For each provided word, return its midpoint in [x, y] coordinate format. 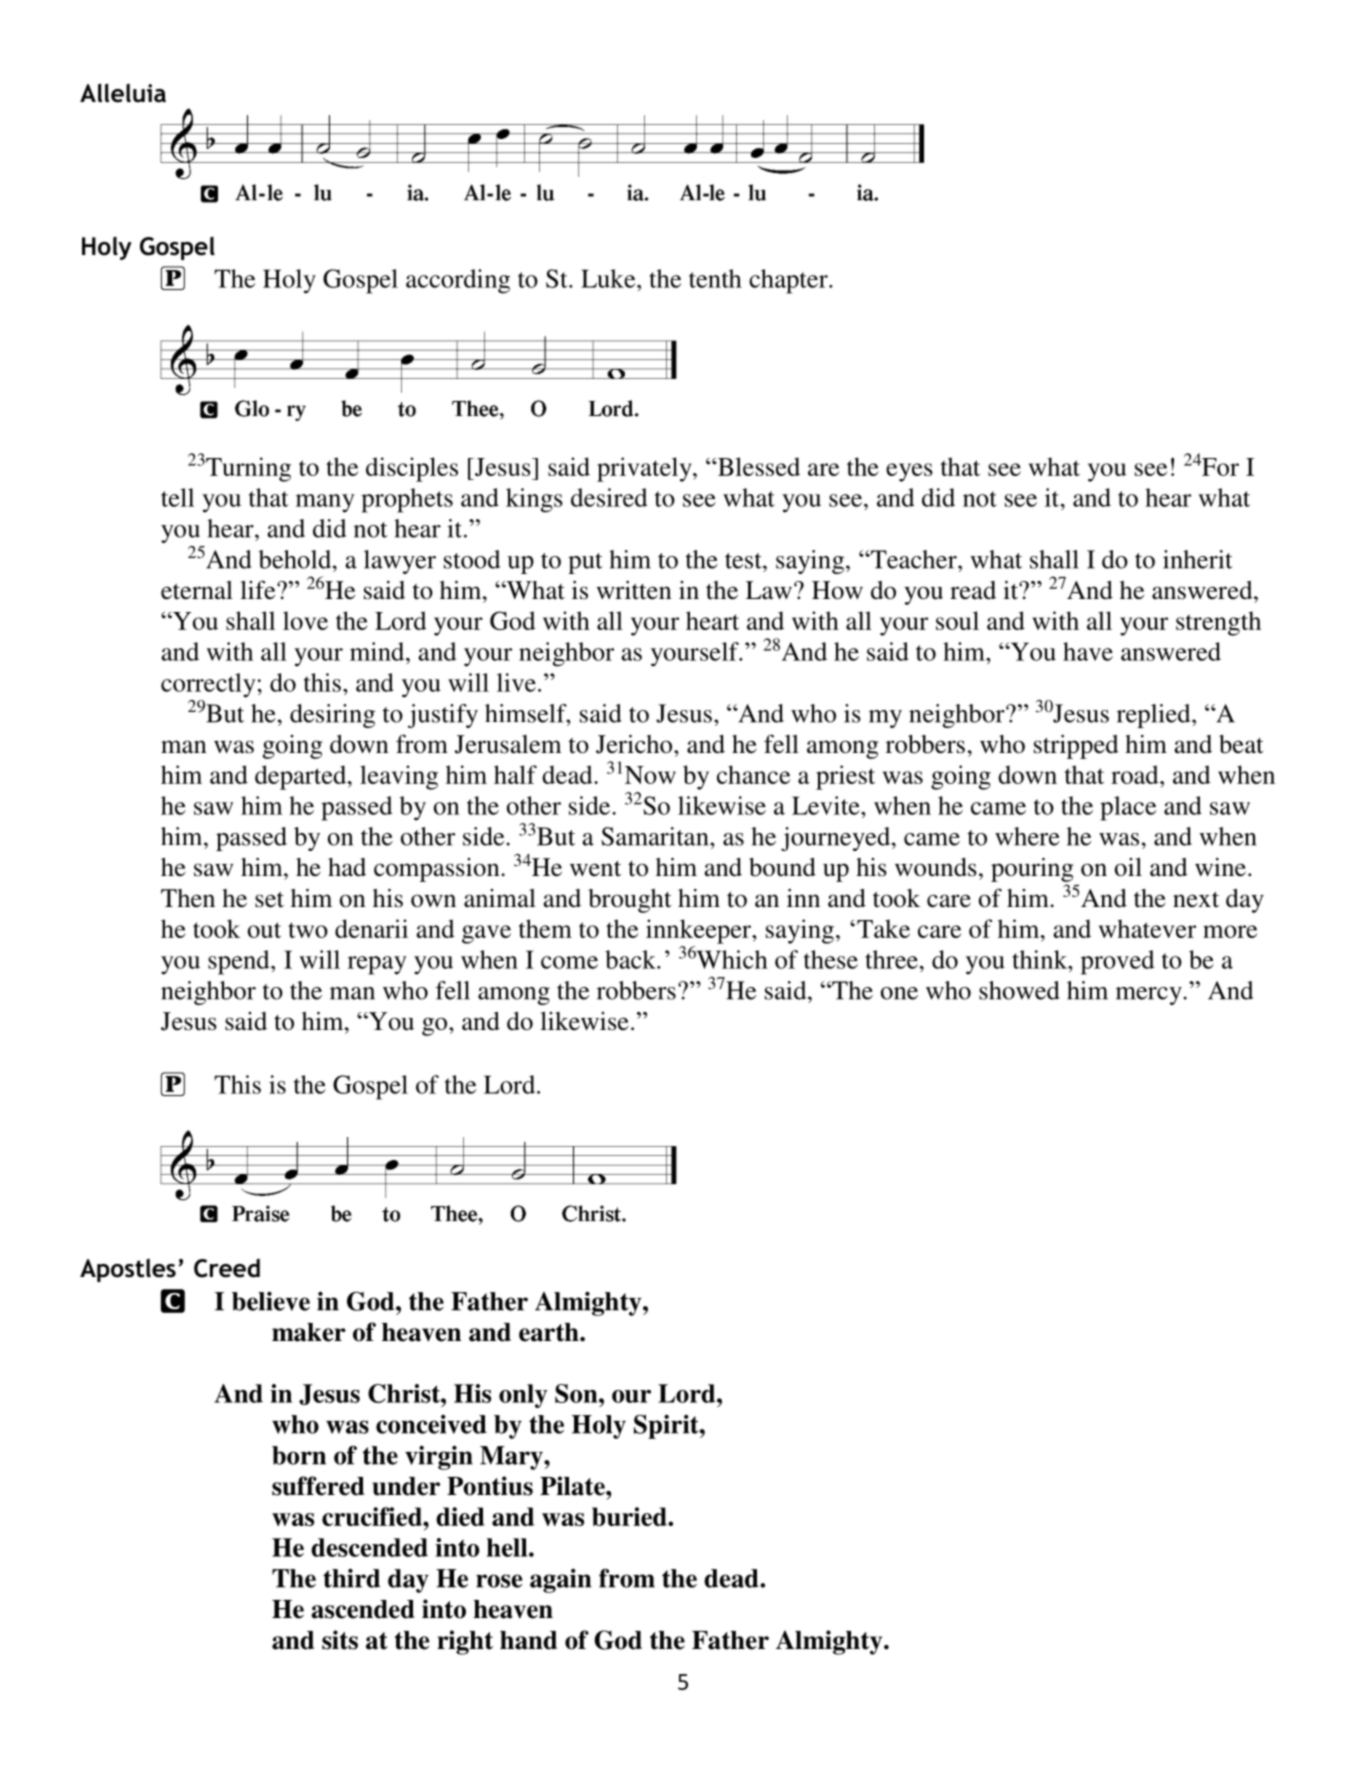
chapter [789, 281]
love [305, 620]
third [352, 1578]
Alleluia [123, 93]
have [1088, 651]
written [634, 590]
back [631, 959]
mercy [1150, 996]
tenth [715, 278]
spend [240, 962]
